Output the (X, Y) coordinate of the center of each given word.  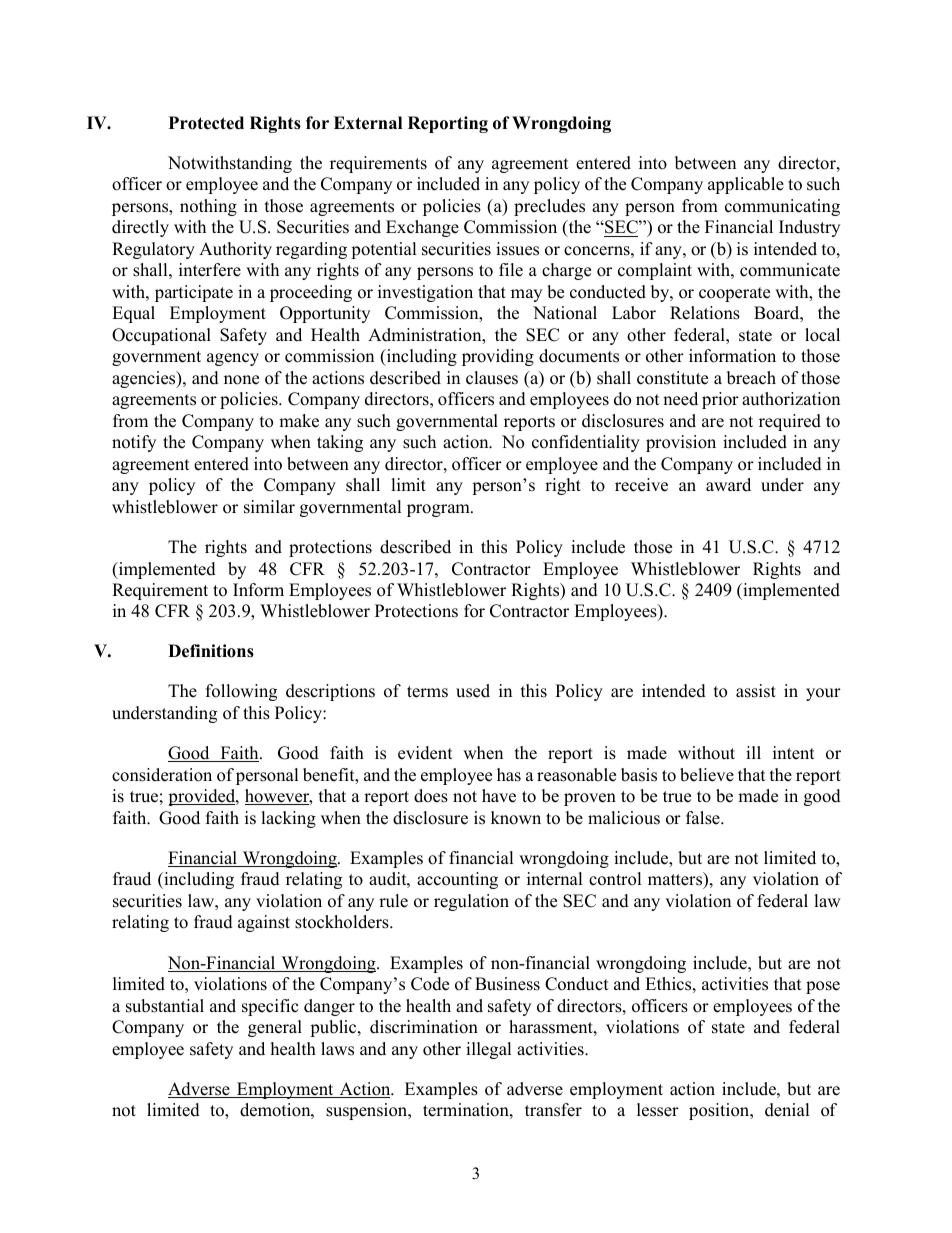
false (704, 818)
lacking (288, 819)
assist (756, 691)
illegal (489, 1050)
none (241, 380)
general (275, 1028)
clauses (492, 378)
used (473, 691)
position (720, 1111)
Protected (206, 123)
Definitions (211, 651)
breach (751, 378)
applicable (746, 185)
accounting (457, 880)
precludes (549, 207)
